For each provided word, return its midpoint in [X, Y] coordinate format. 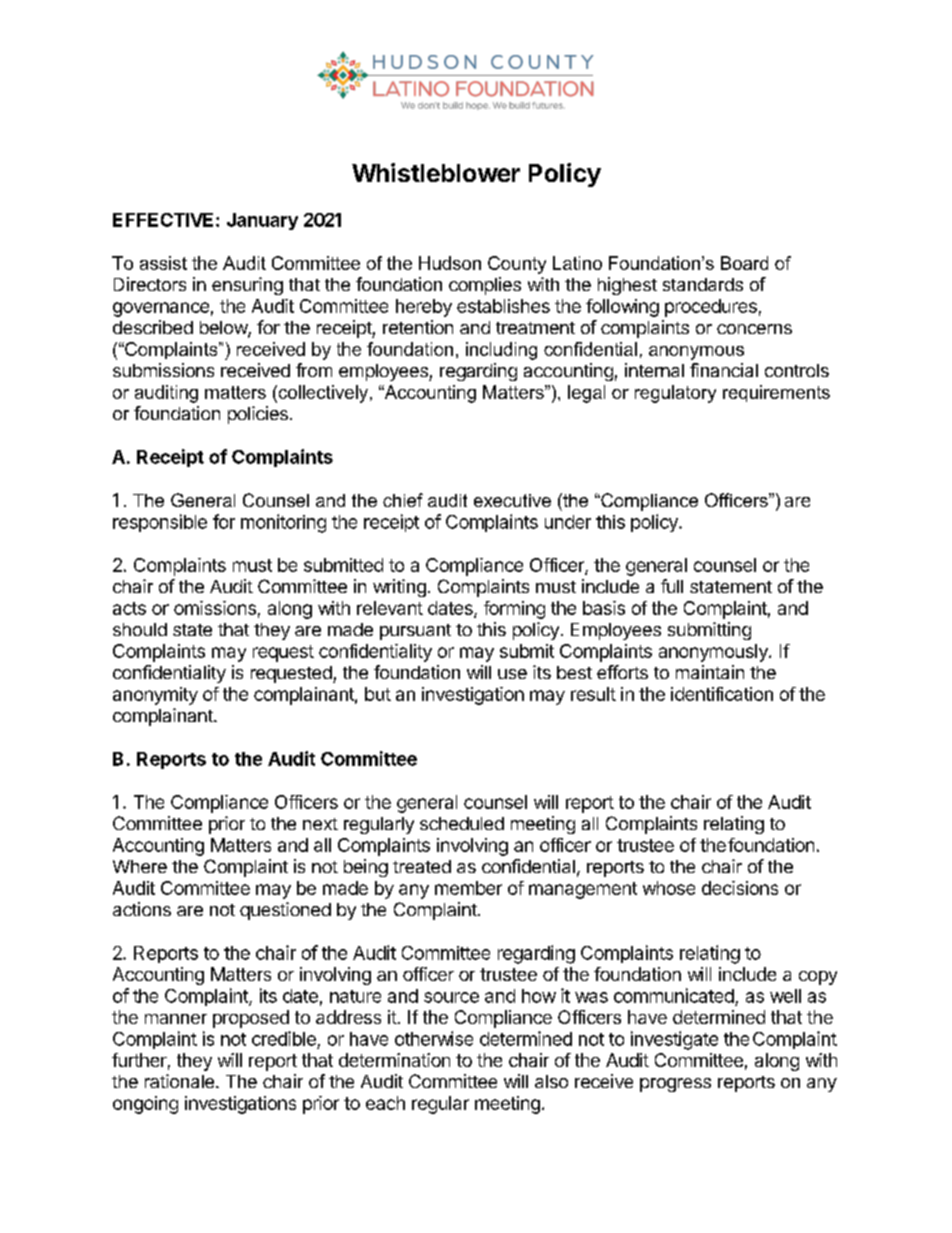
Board [744, 263]
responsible [160, 523]
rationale [179, 1081]
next [320, 824]
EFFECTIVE [163, 220]
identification [722, 694]
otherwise [434, 1038]
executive [512, 500]
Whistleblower [436, 172]
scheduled [462, 823]
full [672, 586]
